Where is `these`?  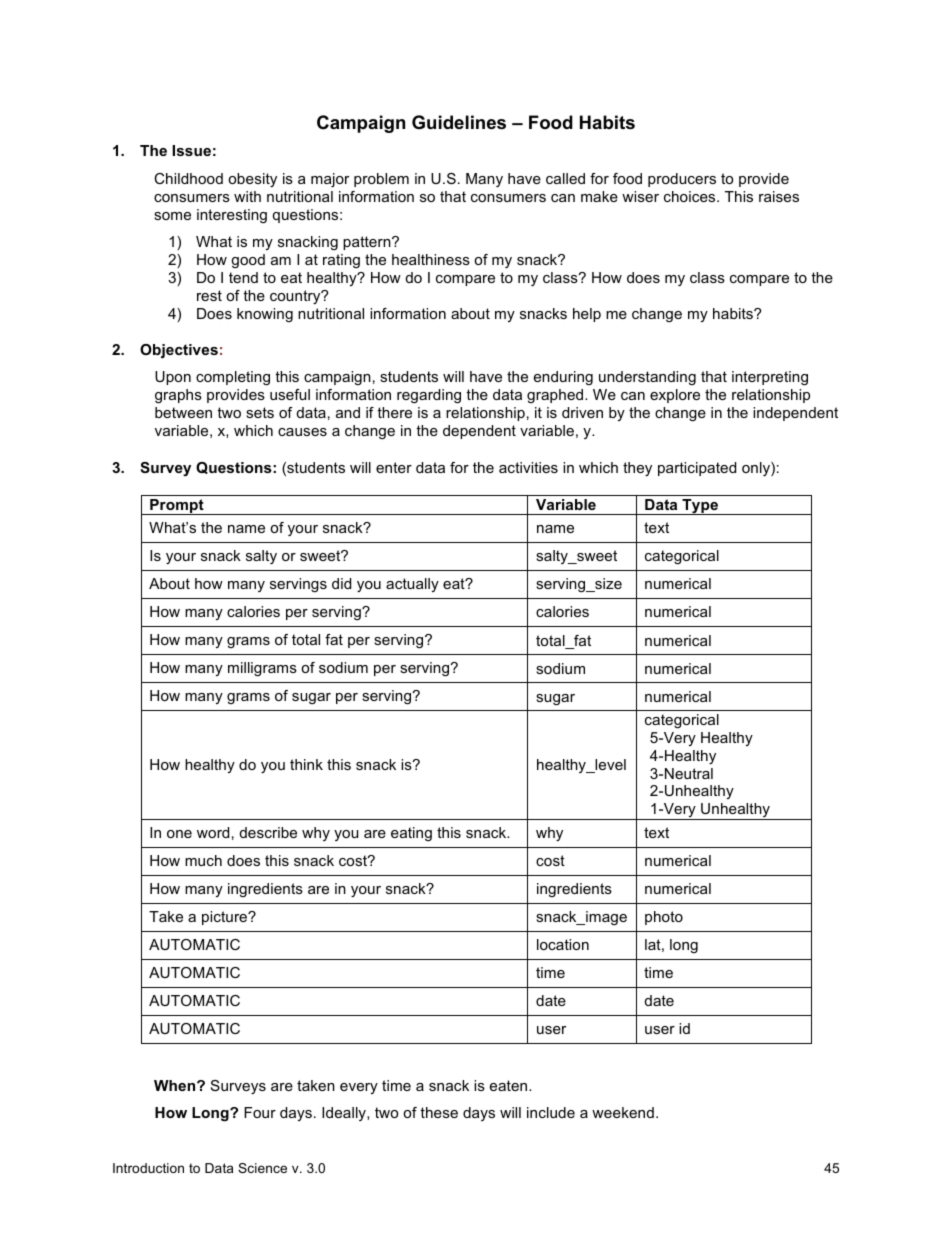
these is located at coordinates (439, 1112).
